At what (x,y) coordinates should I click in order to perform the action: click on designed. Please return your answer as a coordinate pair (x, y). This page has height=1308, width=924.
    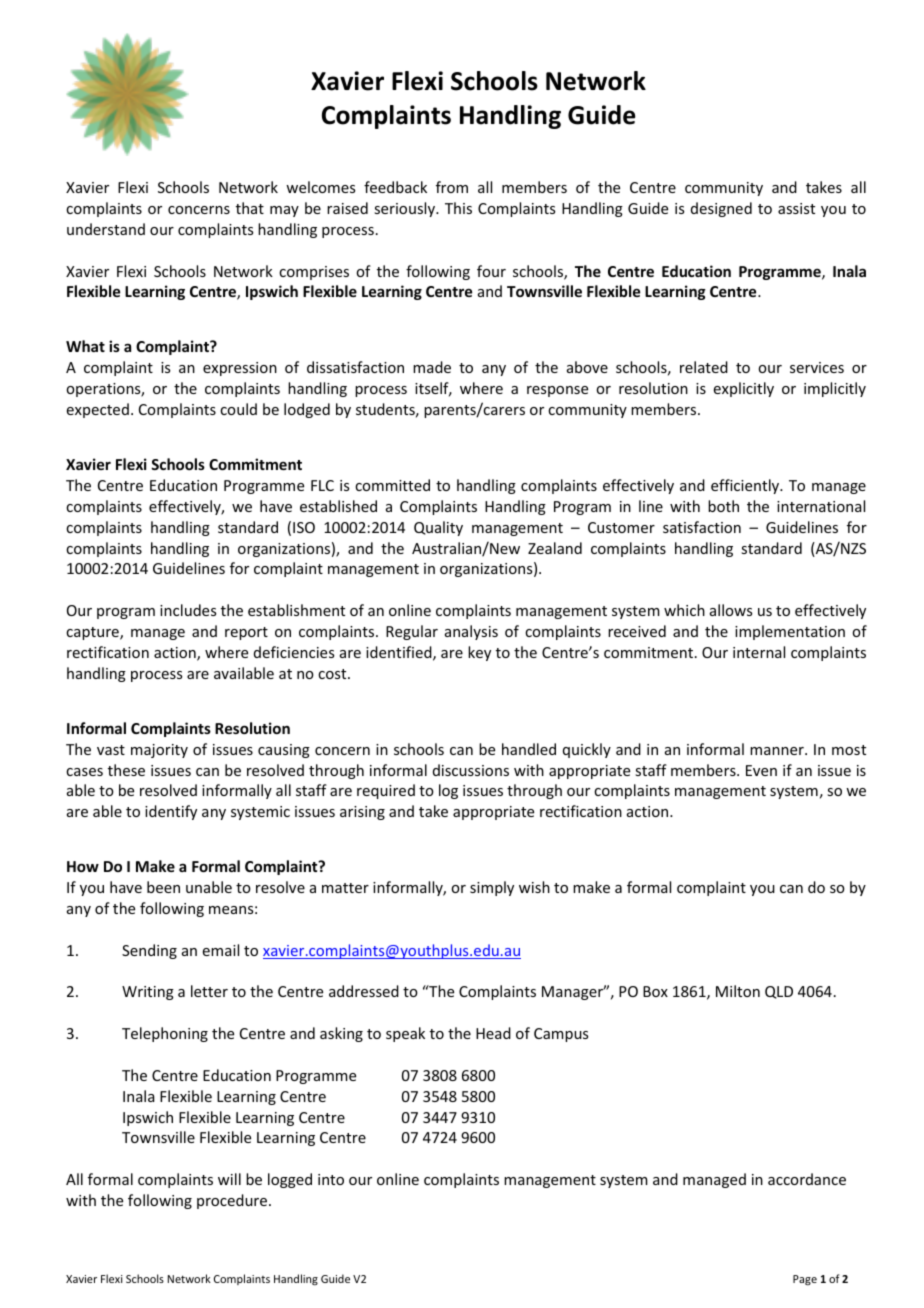
    Looking at the image, I should click on (721, 209).
